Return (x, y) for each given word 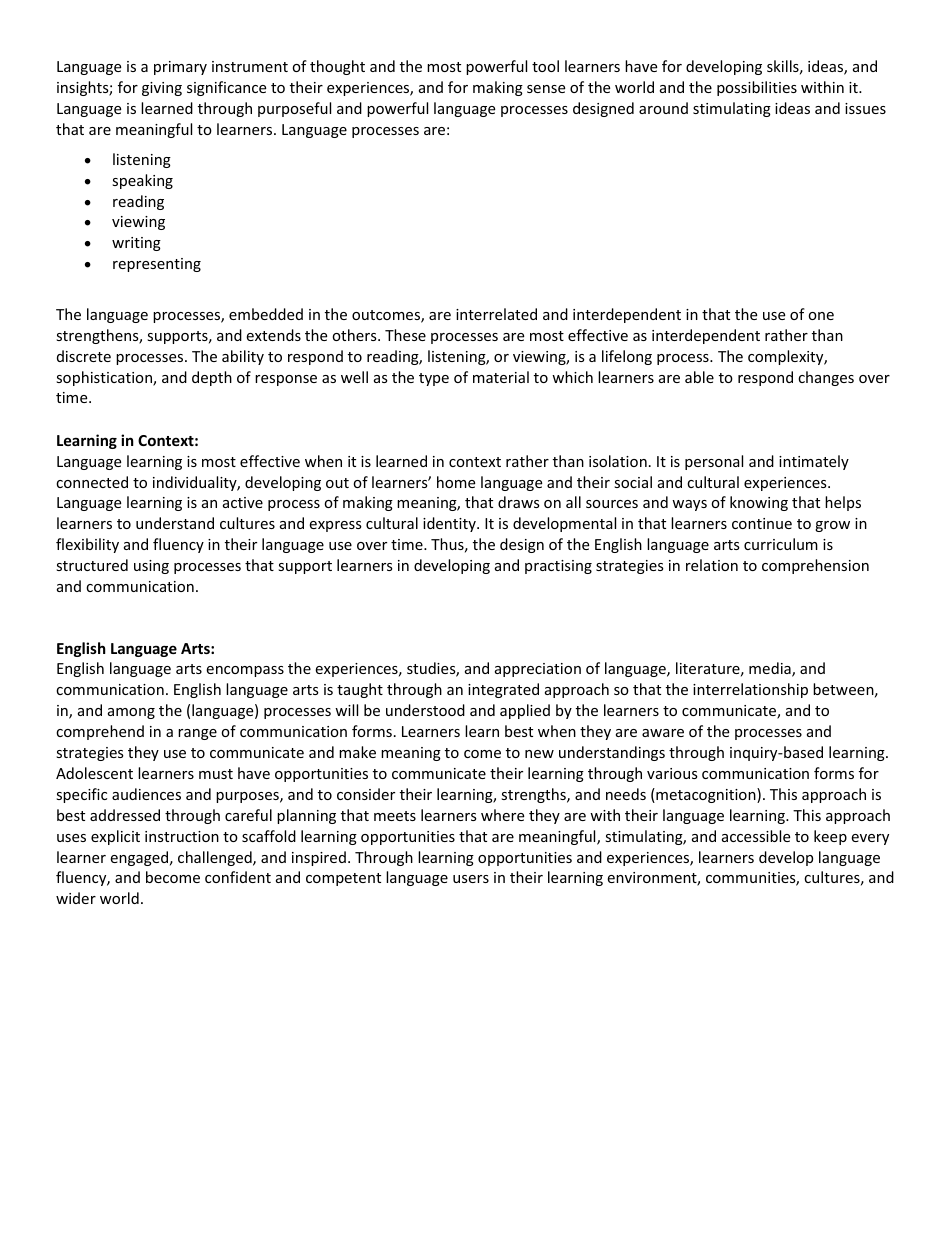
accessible (756, 836)
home (456, 482)
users (471, 879)
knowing (759, 503)
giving (162, 89)
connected (92, 482)
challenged (216, 858)
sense (546, 89)
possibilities (757, 88)
